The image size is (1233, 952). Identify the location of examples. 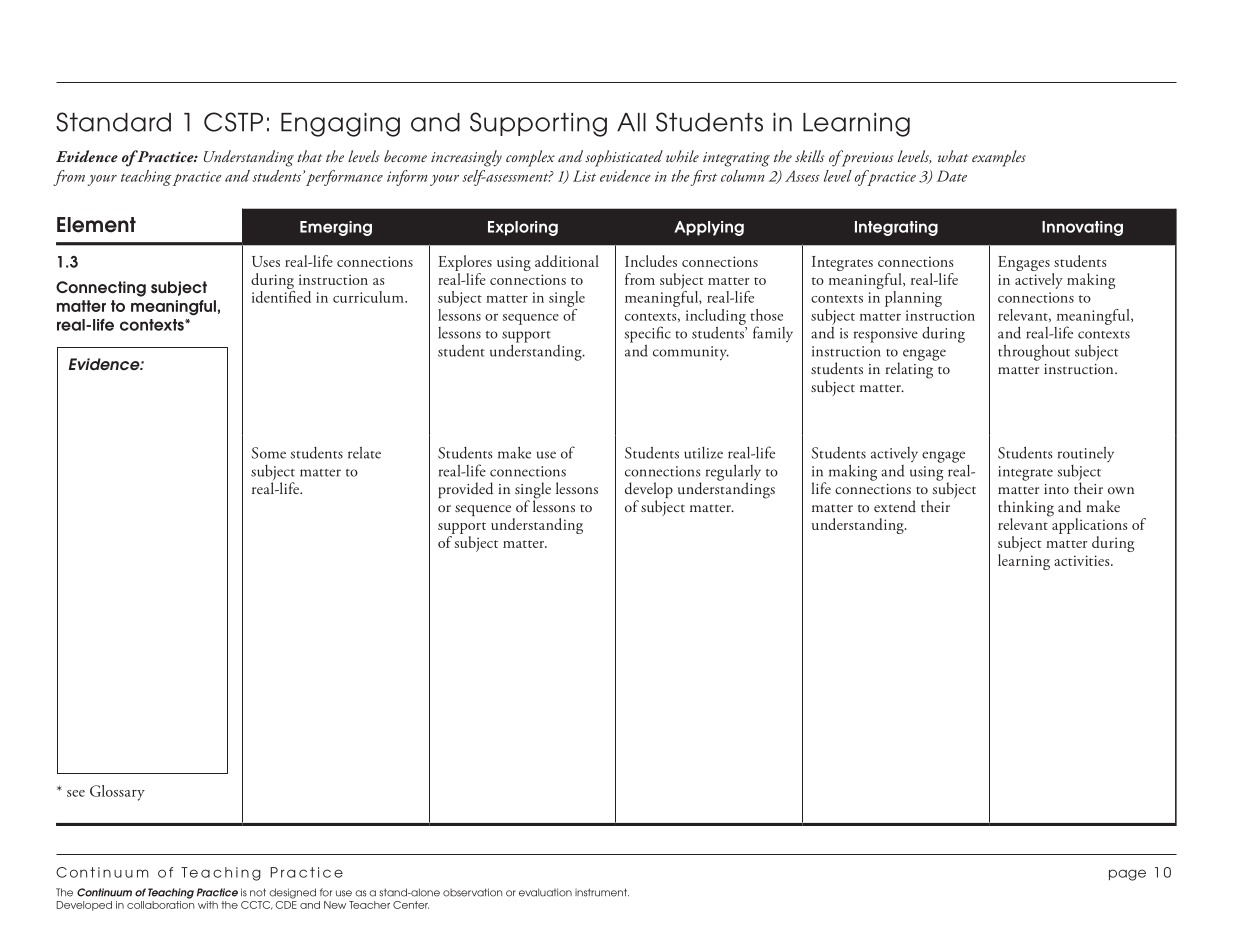
(999, 158).
